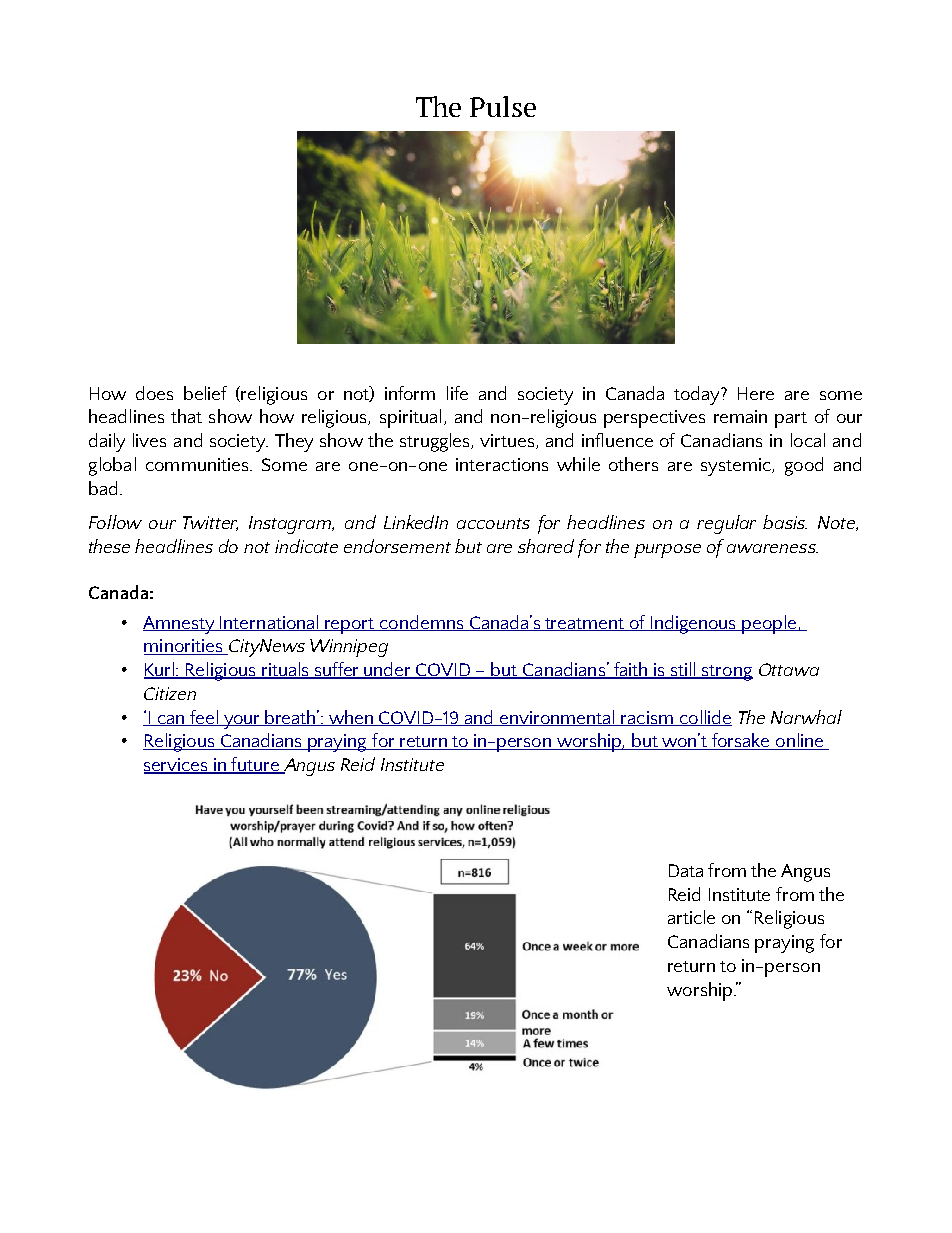 The width and height of the image is (952, 1233). Describe the element at coordinates (184, 647) in the image. I see `minorities` at that location.
